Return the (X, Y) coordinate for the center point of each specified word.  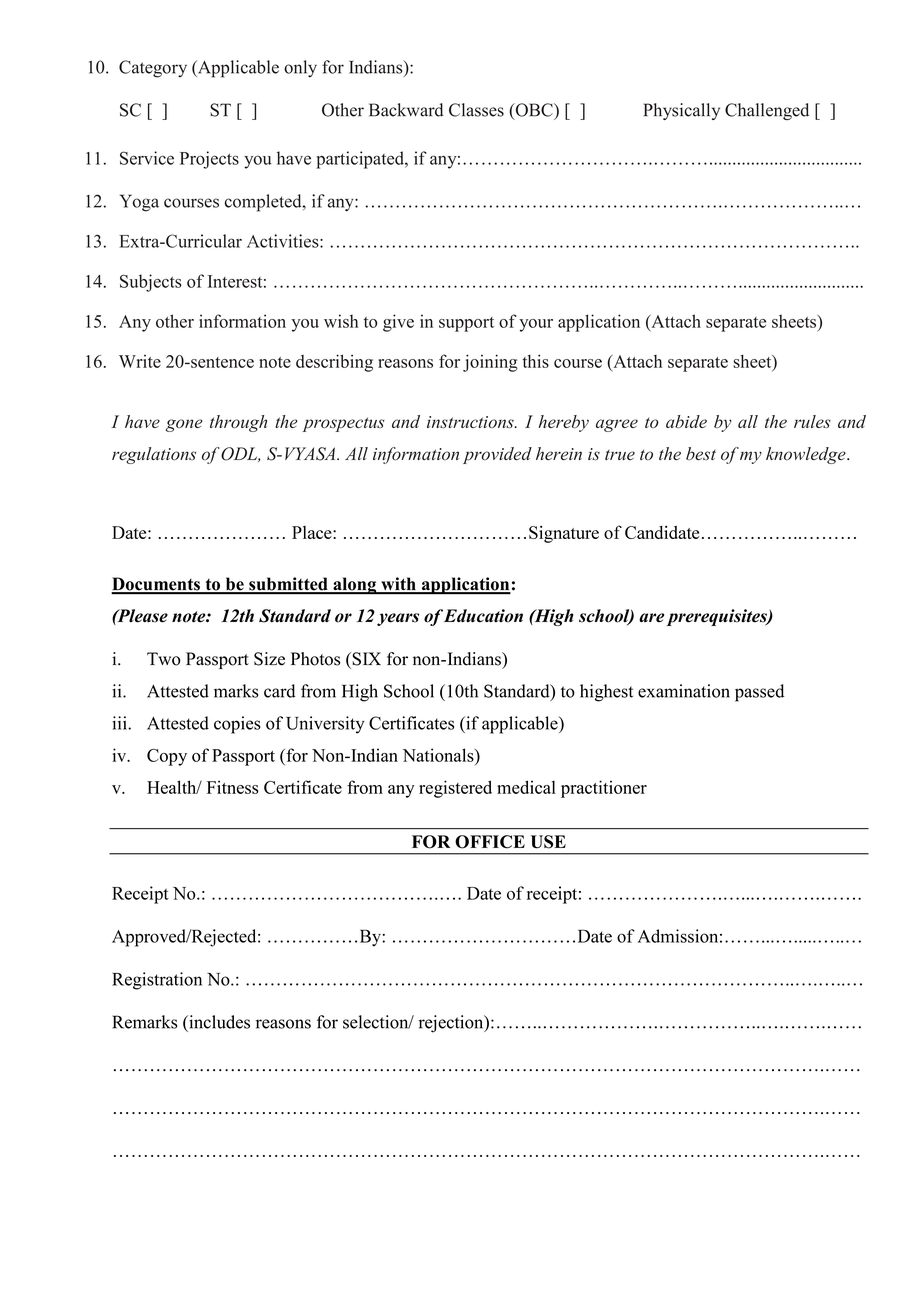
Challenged (767, 111)
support (466, 324)
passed (759, 693)
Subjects (151, 283)
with (398, 585)
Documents (156, 585)
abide (686, 421)
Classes (476, 110)
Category (153, 69)
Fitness (233, 787)
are (651, 618)
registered (455, 789)
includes (218, 1022)
